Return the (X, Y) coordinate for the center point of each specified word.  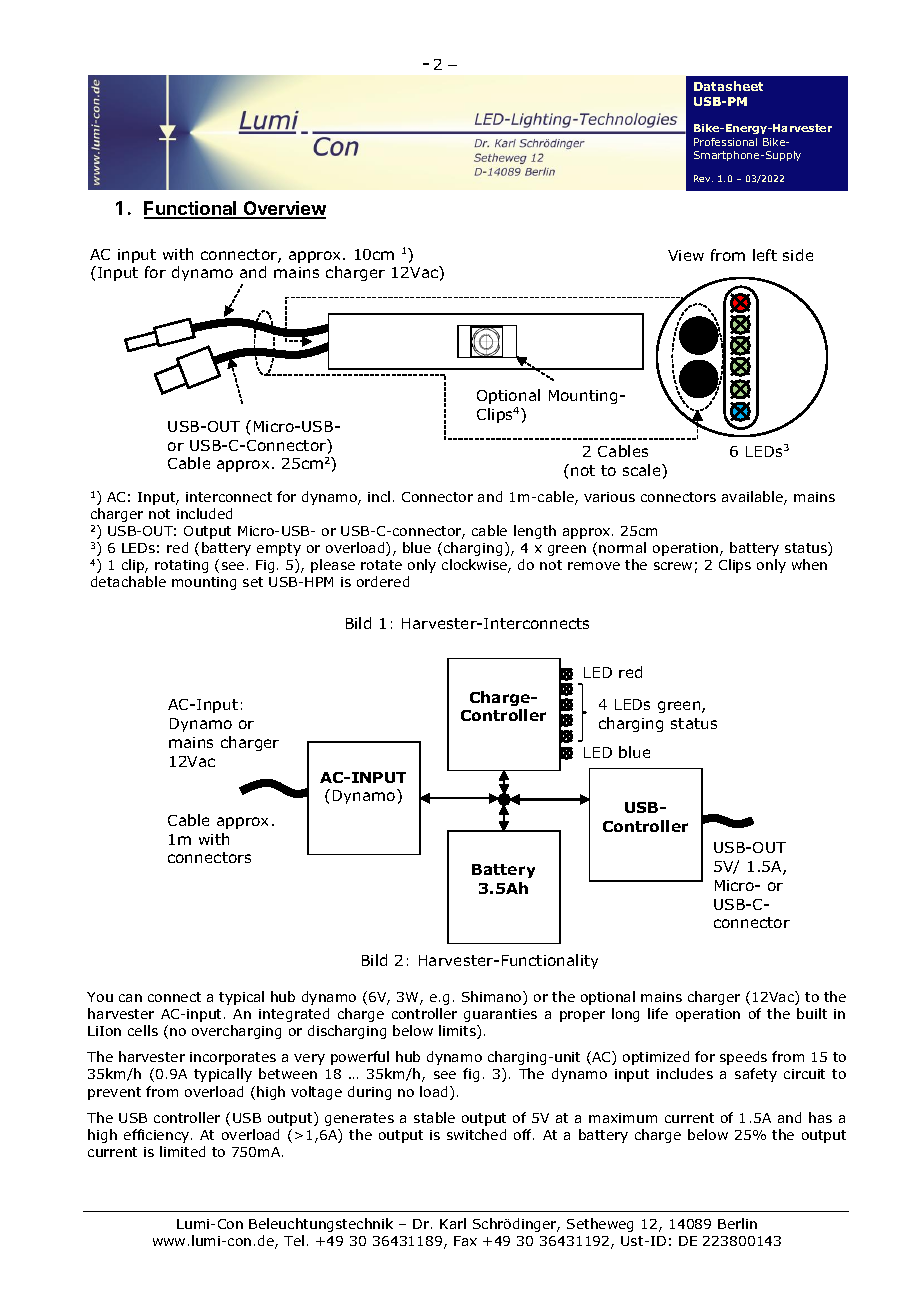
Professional (725, 142)
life (658, 1013)
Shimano (493, 998)
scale (643, 470)
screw (673, 566)
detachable (128, 581)
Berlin (737, 1223)
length (535, 532)
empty (279, 549)
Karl (453, 1223)
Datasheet (728, 86)
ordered (383, 581)
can (130, 998)
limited (182, 1151)
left (765, 255)
